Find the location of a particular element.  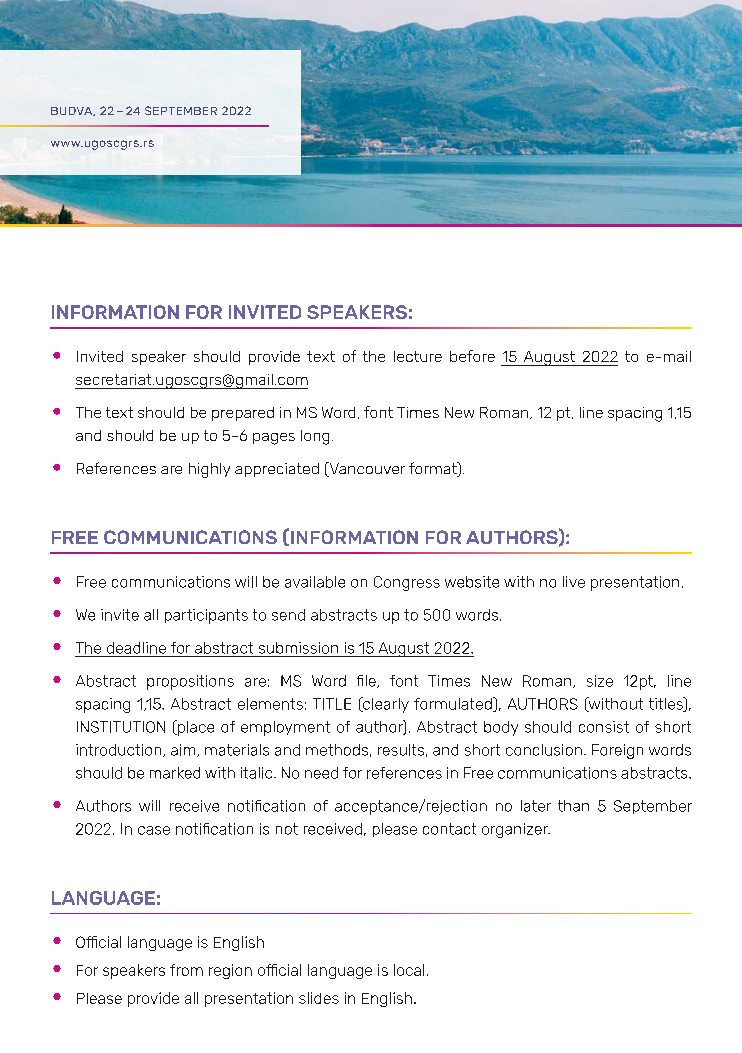

lecture is located at coordinates (418, 356).
